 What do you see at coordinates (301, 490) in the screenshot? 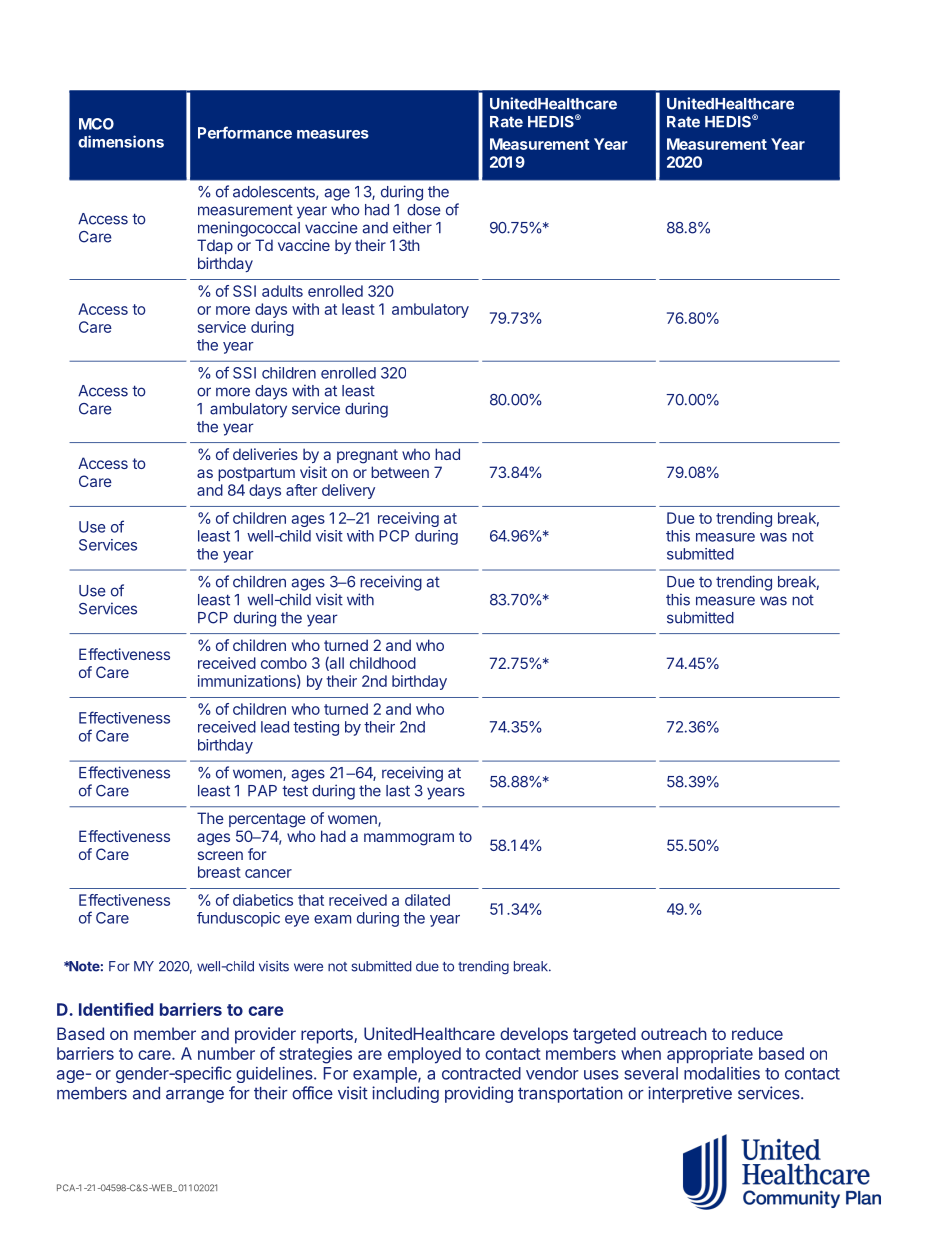
I see `after` at bounding box center [301, 490].
